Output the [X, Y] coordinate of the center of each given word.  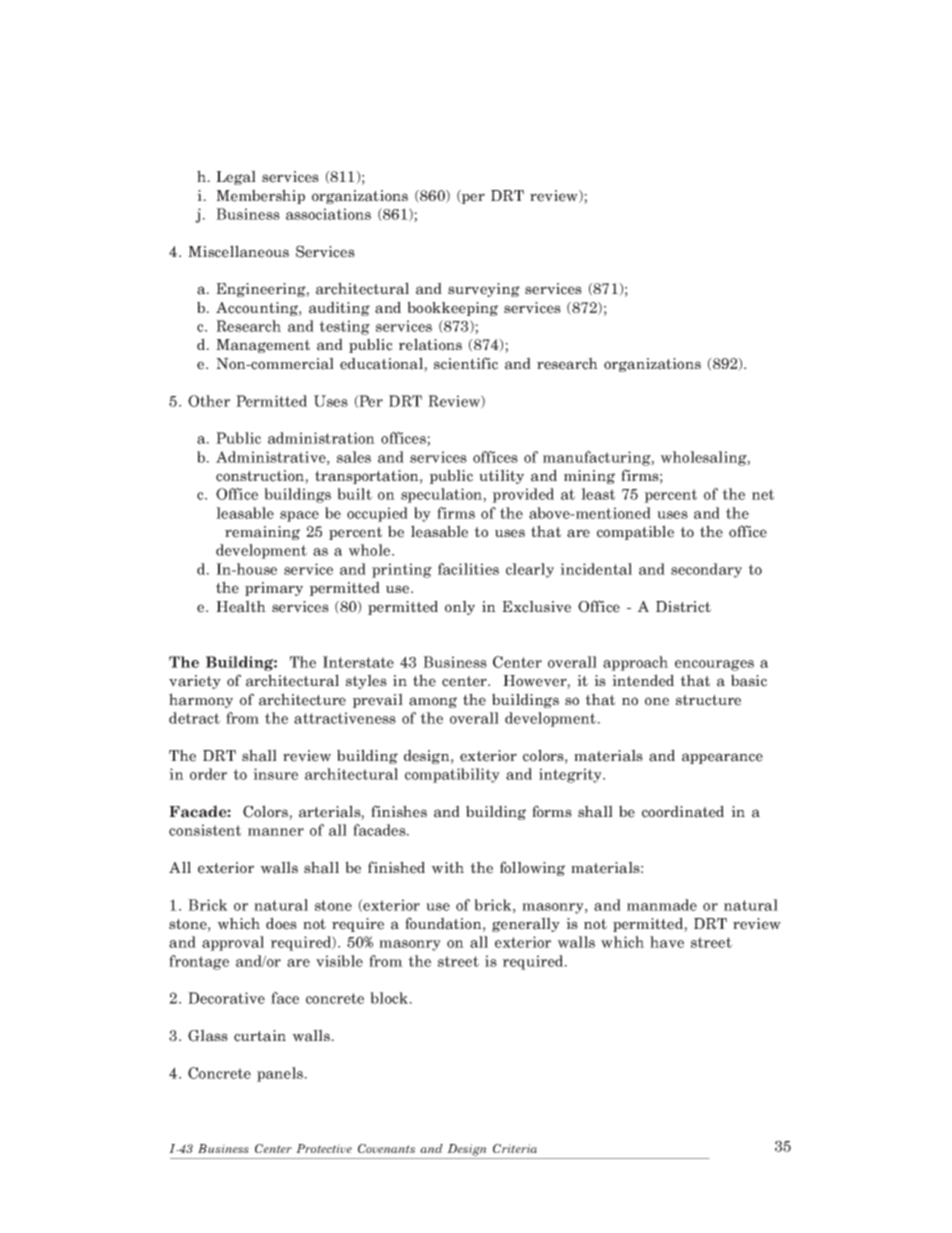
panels [281, 1074]
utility [501, 476]
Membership [260, 196]
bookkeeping [452, 308]
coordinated [683, 811]
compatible [635, 532]
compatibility [452, 775]
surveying [484, 290]
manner [276, 832]
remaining [262, 533]
